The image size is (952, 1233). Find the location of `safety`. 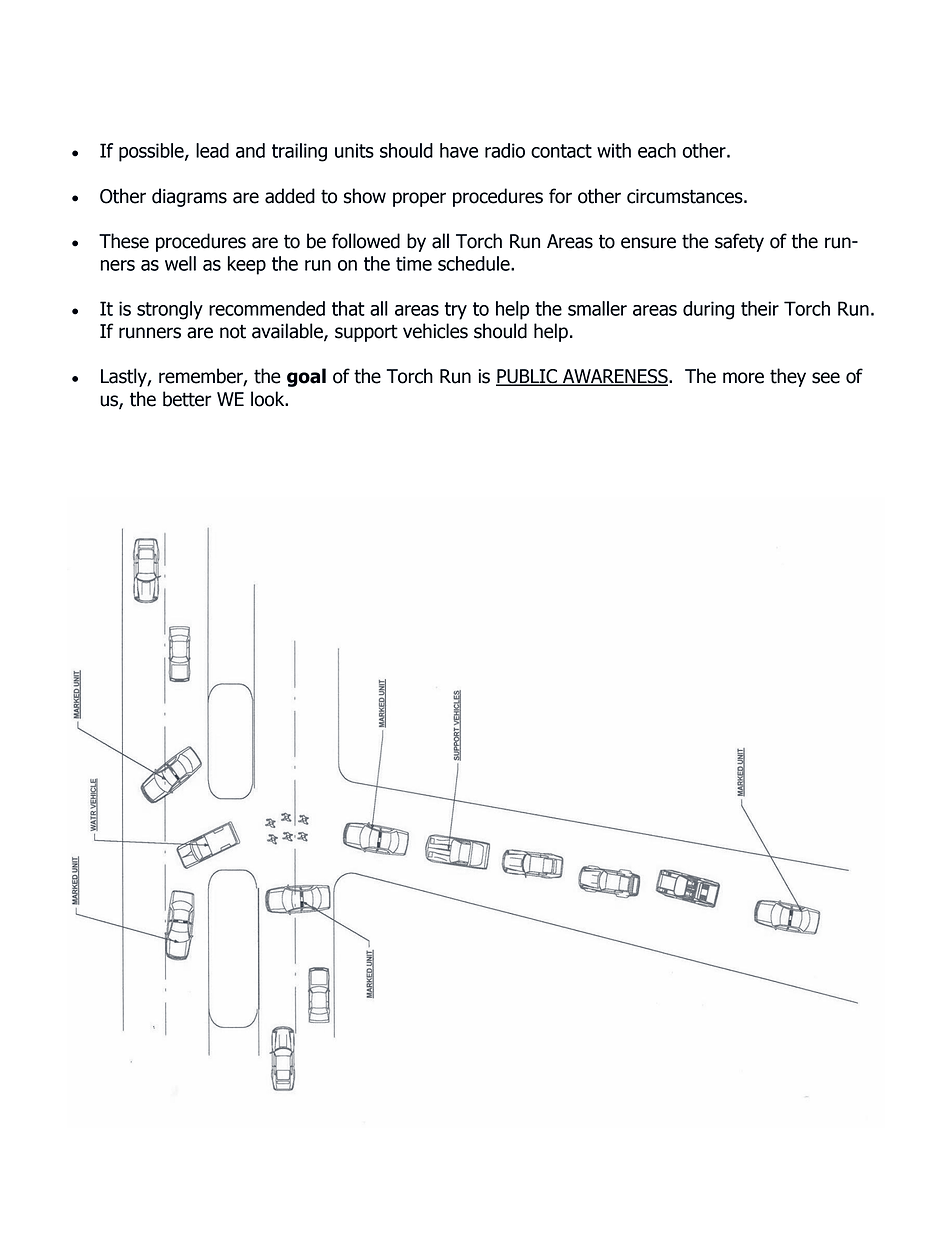

safety is located at coordinates (739, 242).
